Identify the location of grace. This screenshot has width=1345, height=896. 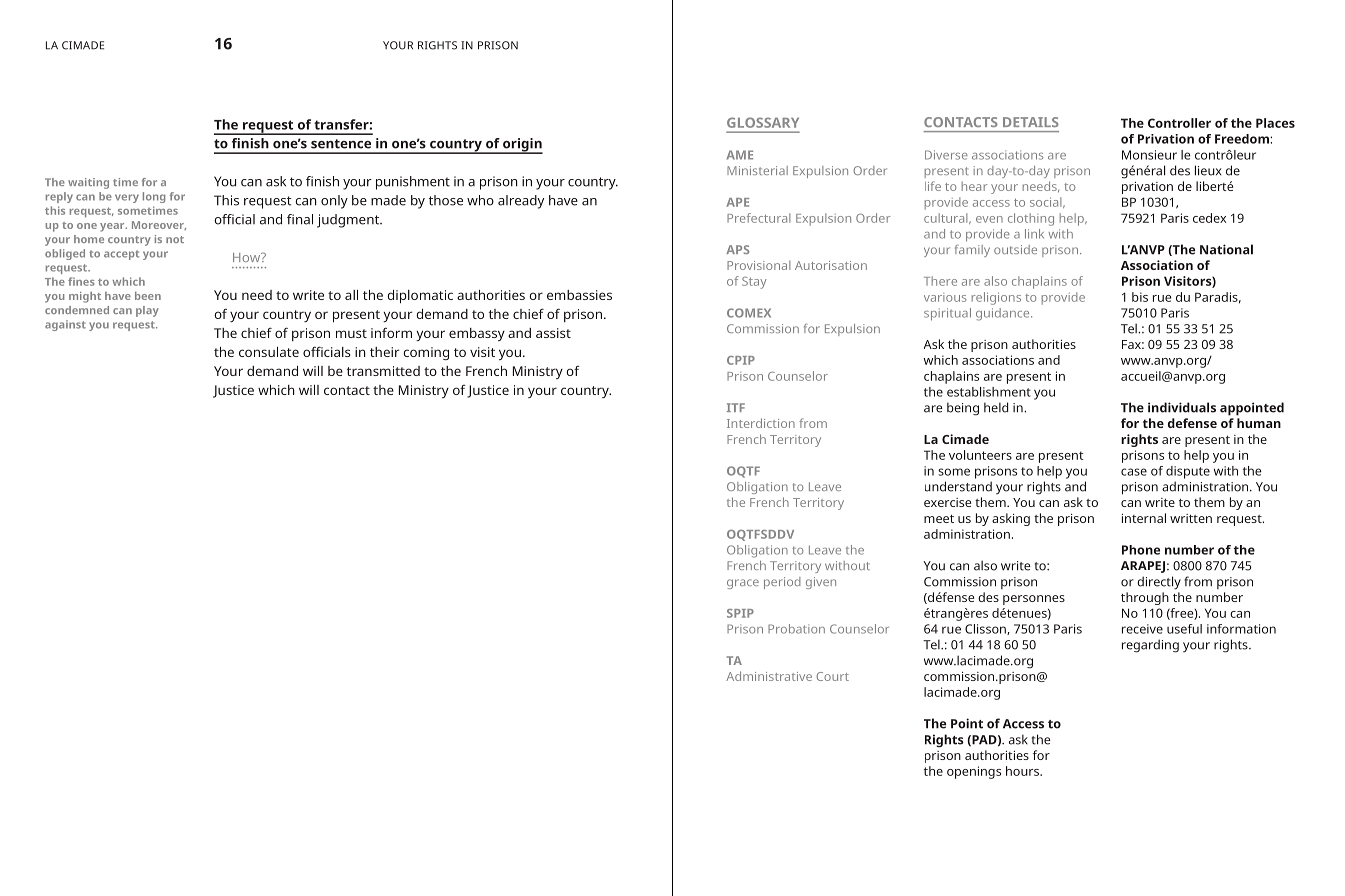
(743, 584).
